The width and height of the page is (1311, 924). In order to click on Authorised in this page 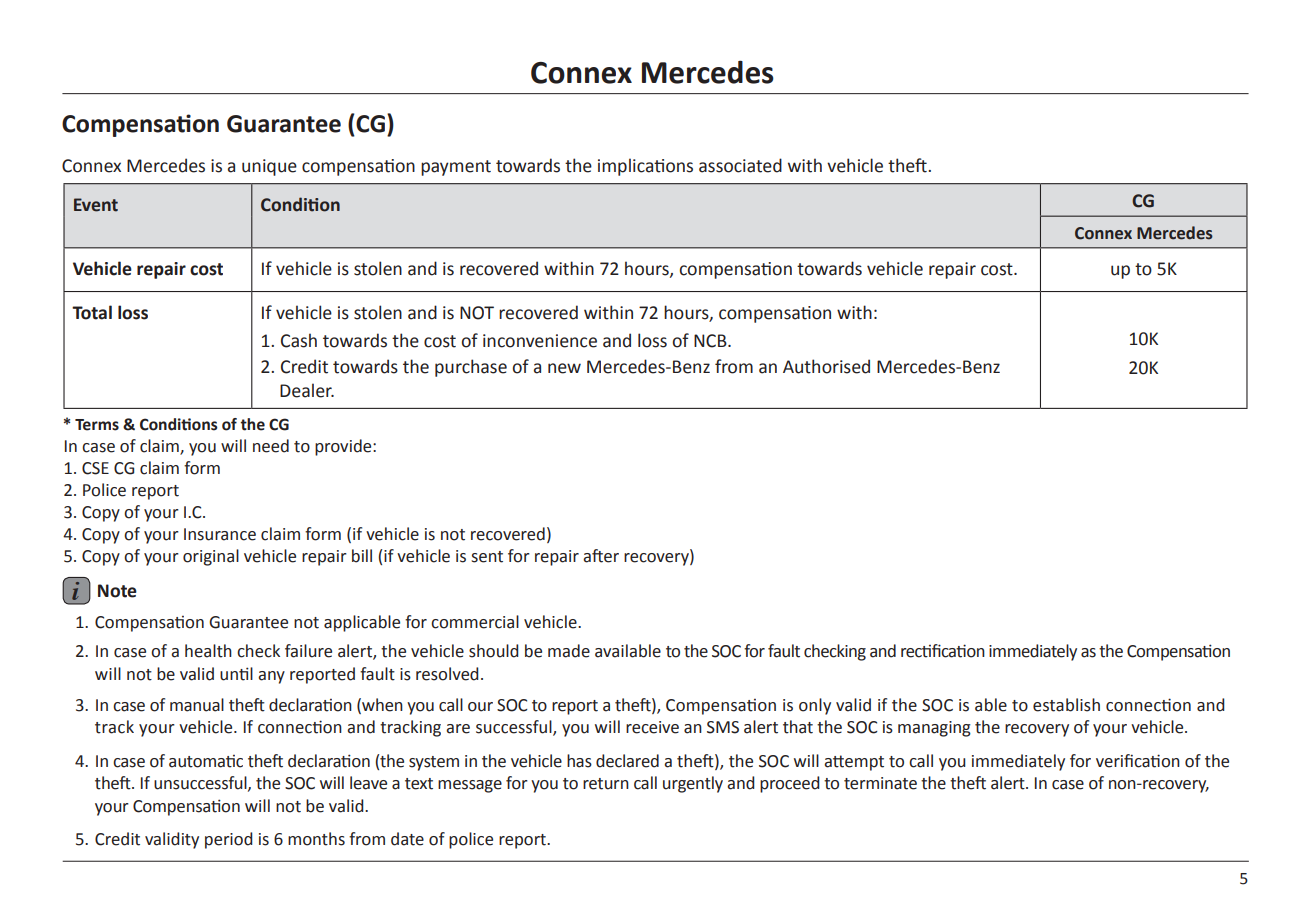, I will do `click(826, 366)`.
